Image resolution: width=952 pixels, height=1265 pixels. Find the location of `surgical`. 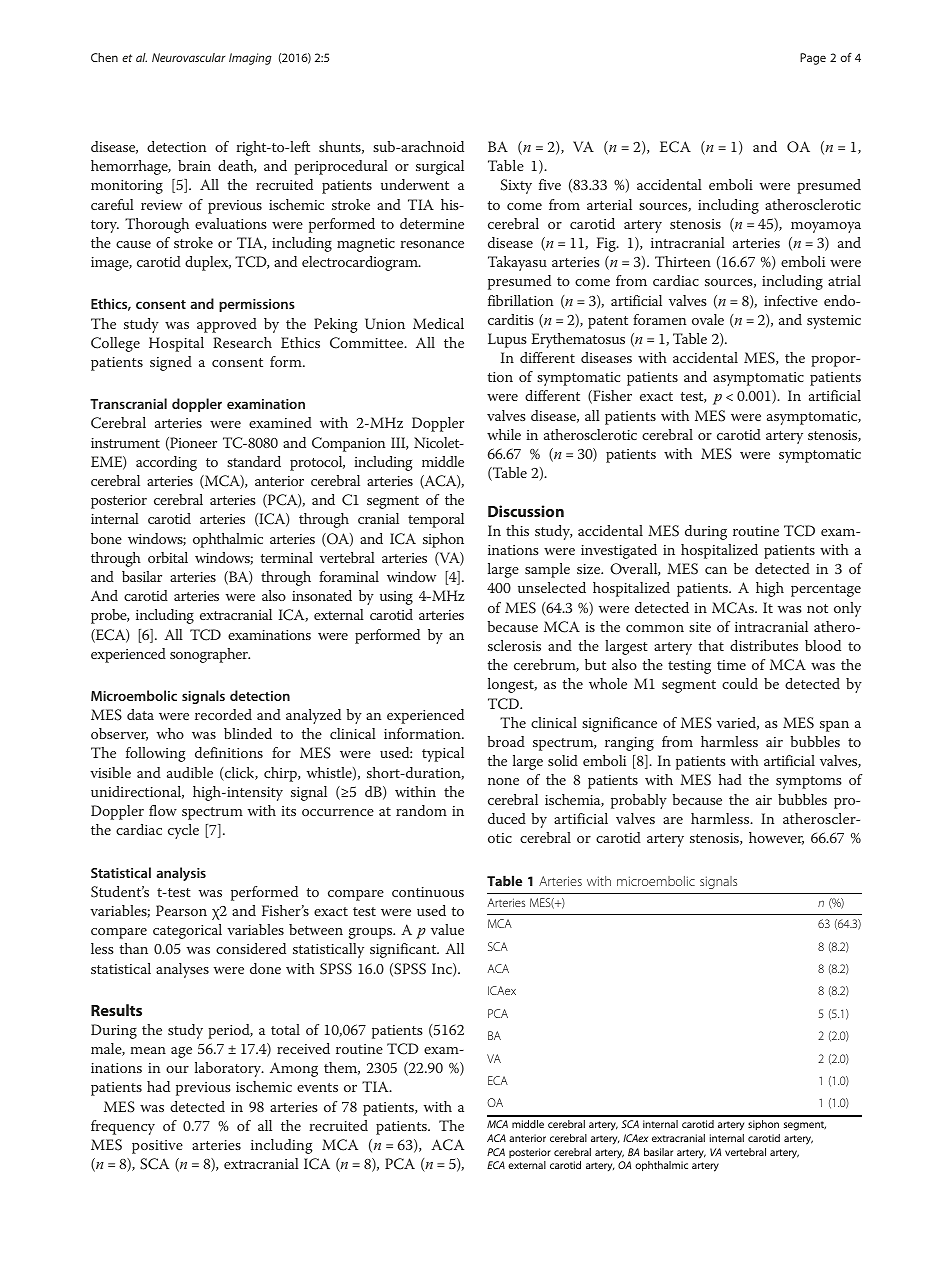

surgical is located at coordinates (440, 167).
